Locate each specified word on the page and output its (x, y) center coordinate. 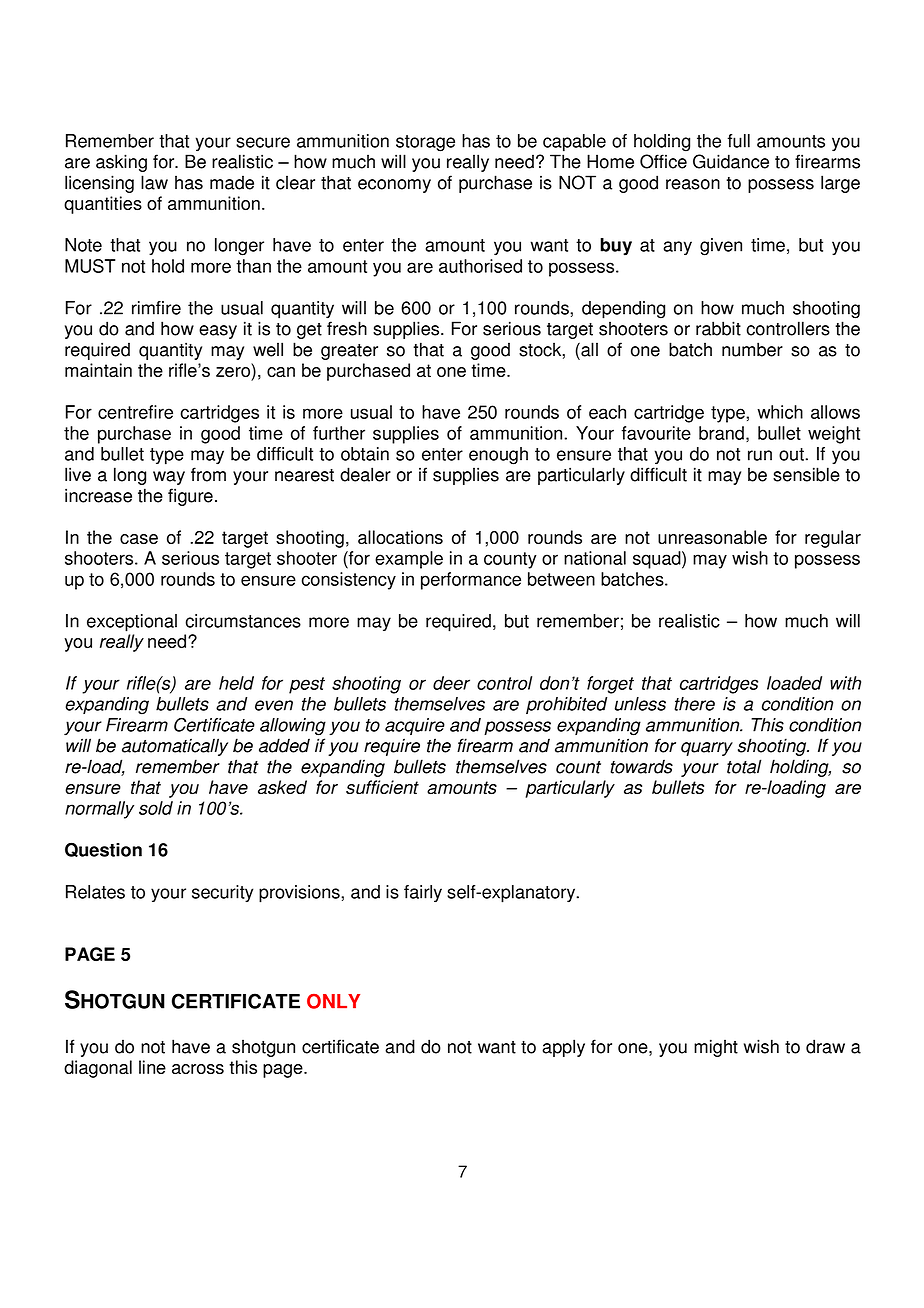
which (780, 412)
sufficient (382, 787)
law (154, 182)
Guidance (731, 161)
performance (471, 581)
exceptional (132, 623)
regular (833, 539)
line (152, 1067)
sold (156, 808)
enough (498, 456)
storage (425, 143)
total (744, 766)
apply (563, 1048)
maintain (98, 370)
